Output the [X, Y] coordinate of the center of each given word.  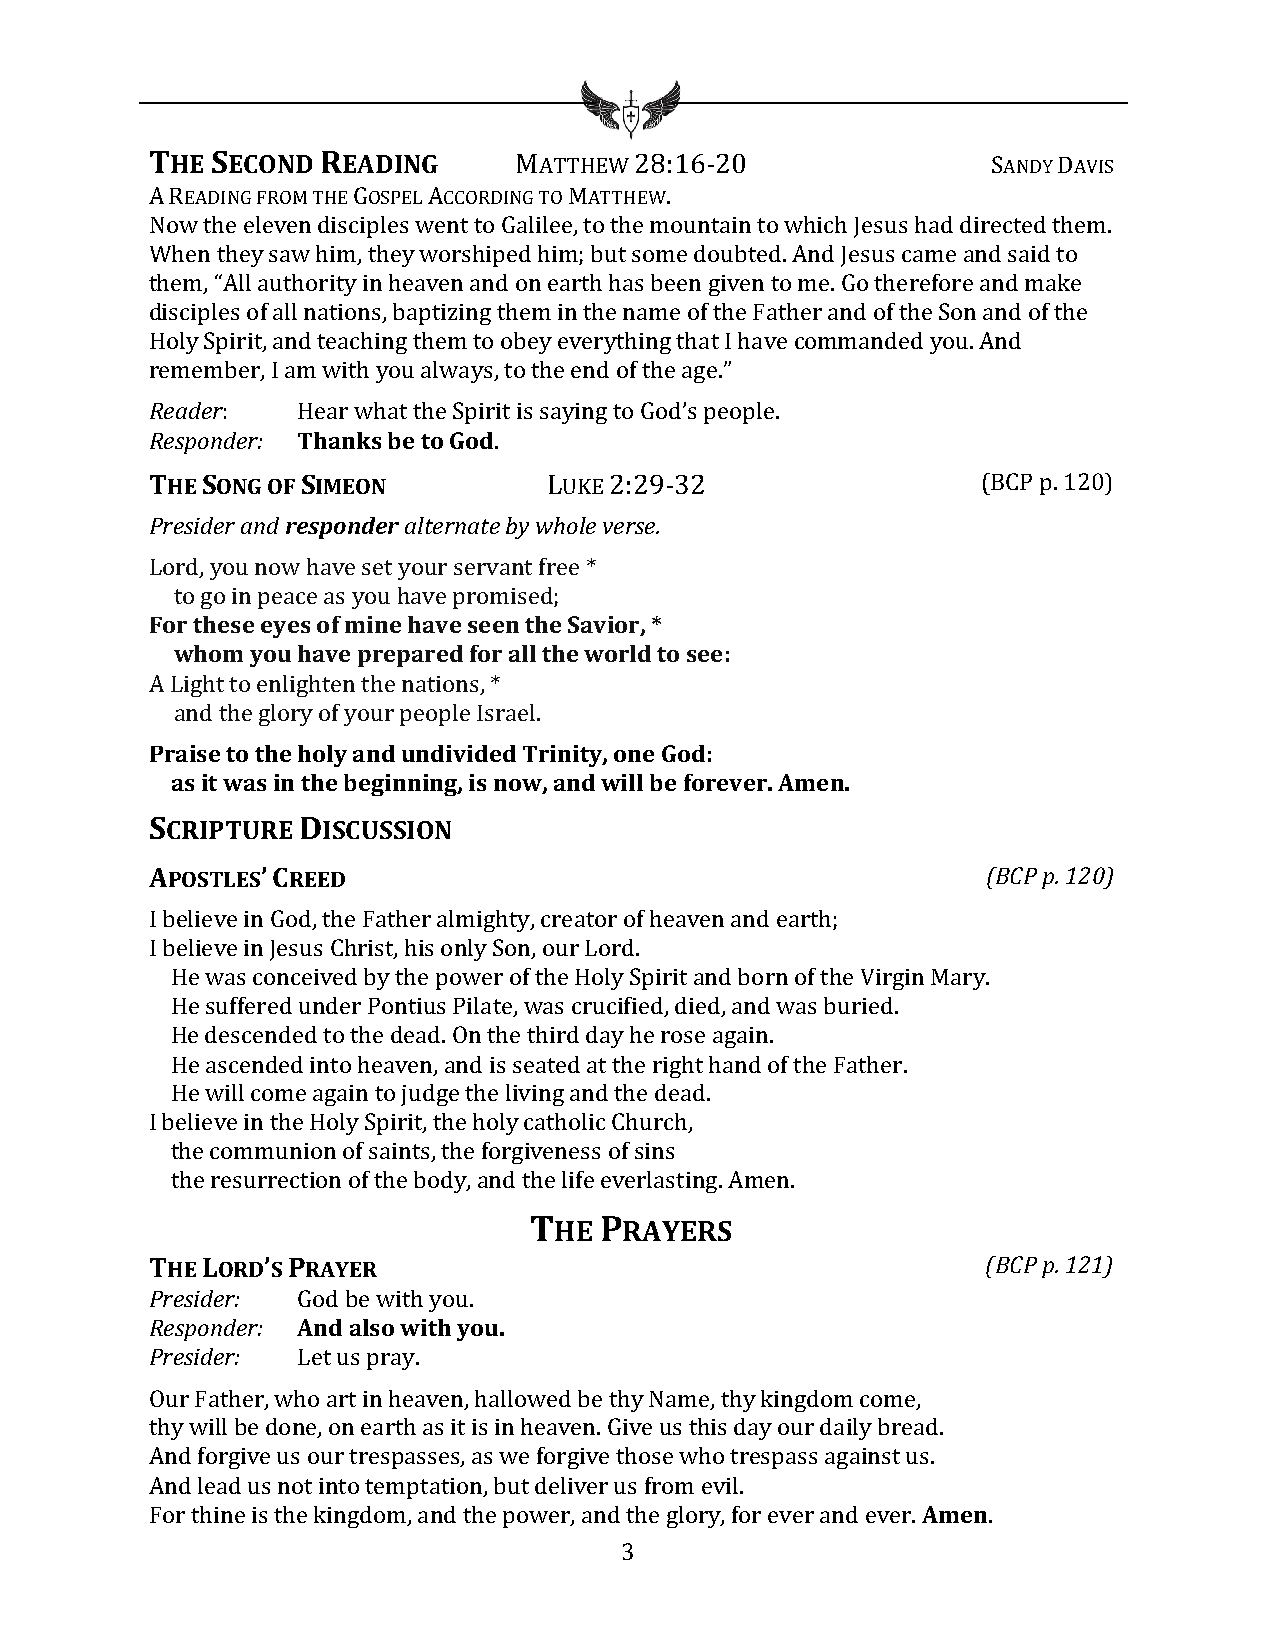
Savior [605, 626]
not [295, 1486]
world [617, 653]
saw [289, 256]
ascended [254, 1064]
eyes [285, 629]
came [929, 256]
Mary [959, 979]
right [678, 1067]
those [644, 1455]
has [626, 282]
